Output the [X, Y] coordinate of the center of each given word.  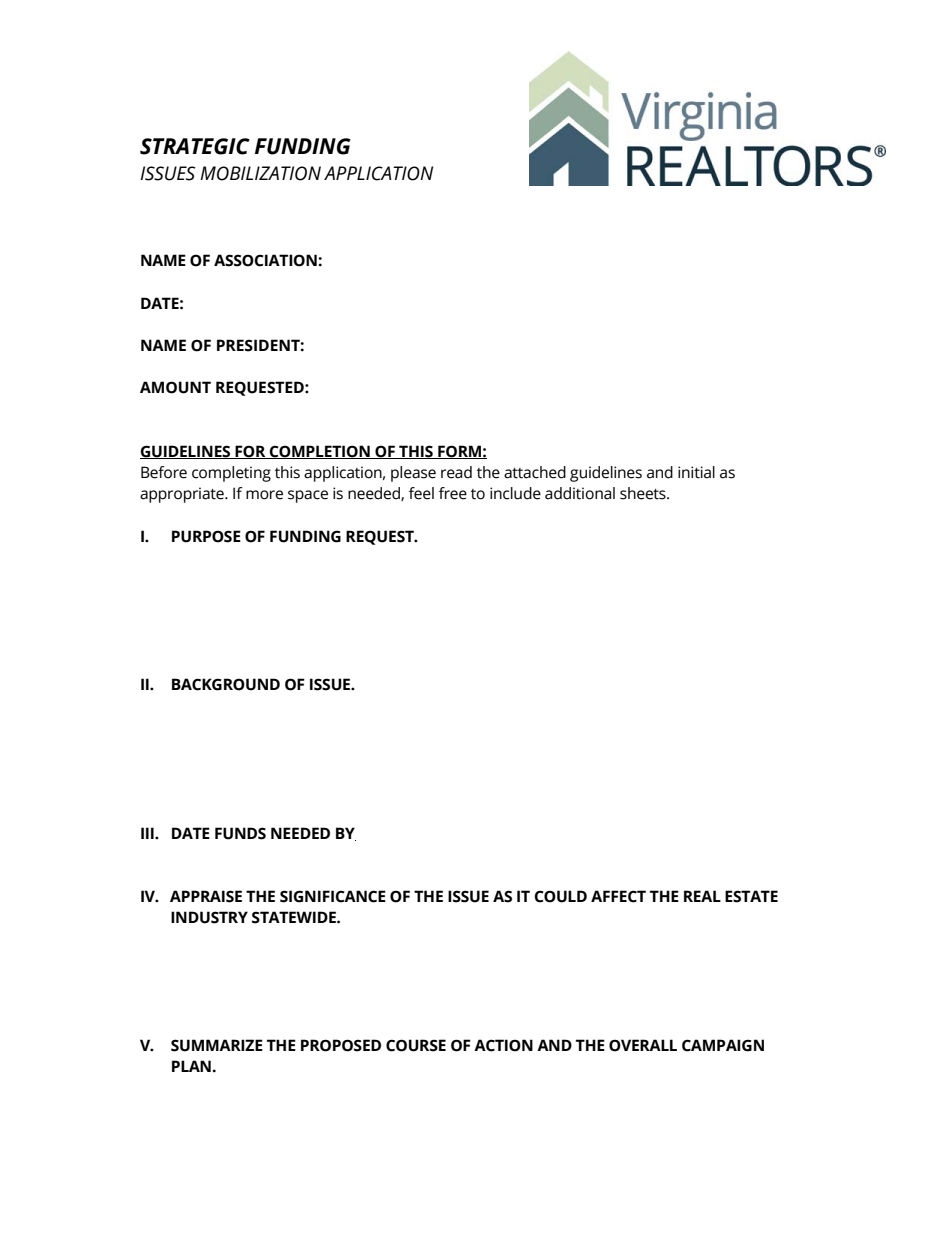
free [453, 493]
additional [580, 493]
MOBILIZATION [260, 173]
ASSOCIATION [266, 260]
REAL [702, 896]
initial [696, 472]
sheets [644, 493]
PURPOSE [206, 536]
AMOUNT [175, 387]
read [456, 472]
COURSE [416, 1045]
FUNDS [240, 833]
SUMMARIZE [217, 1045]
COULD [560, 896]
